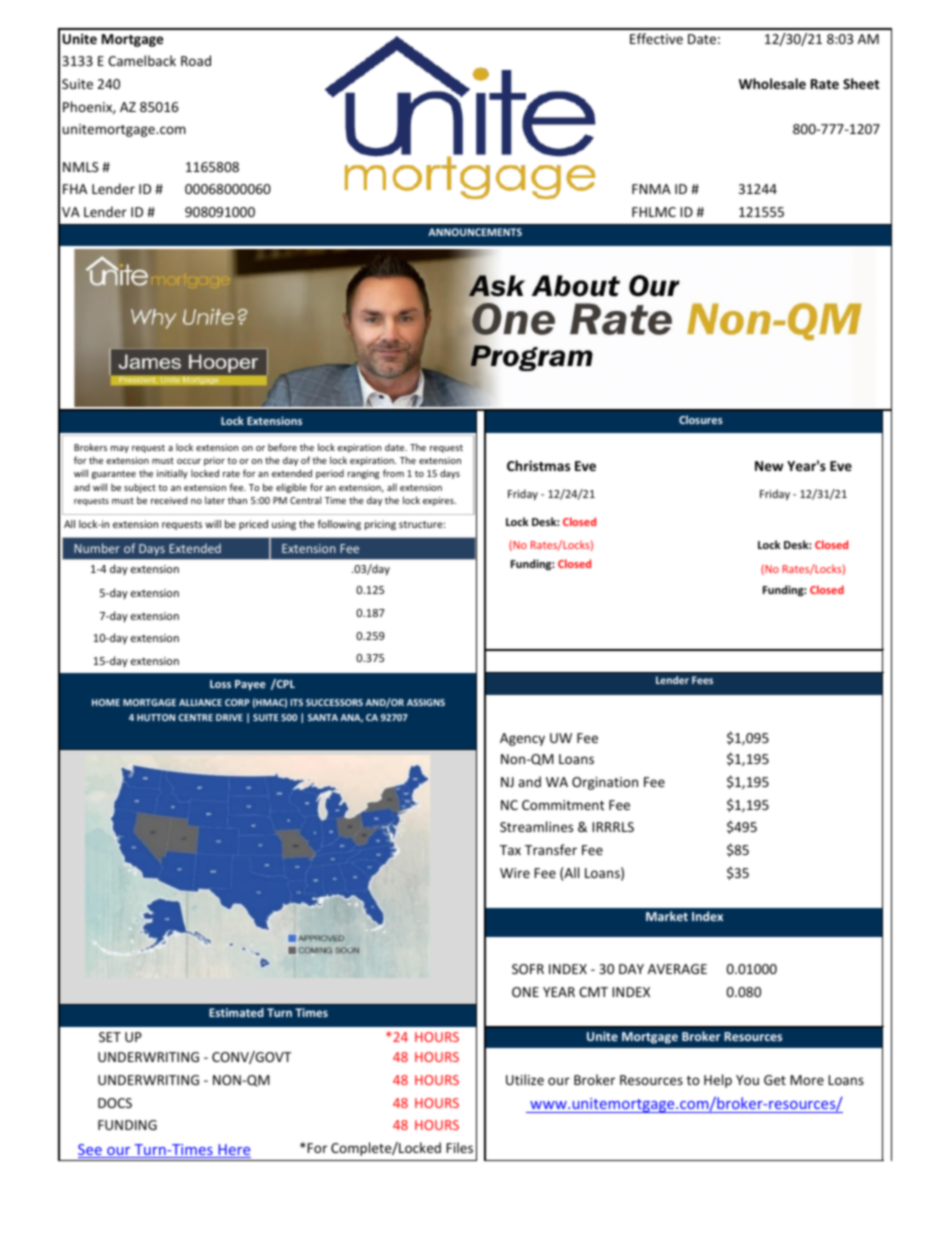 The height and width of the screenshot is (1233, 952). Describe the element at coordinates (120, 449) in the screenshot. I see `may` at that location.
